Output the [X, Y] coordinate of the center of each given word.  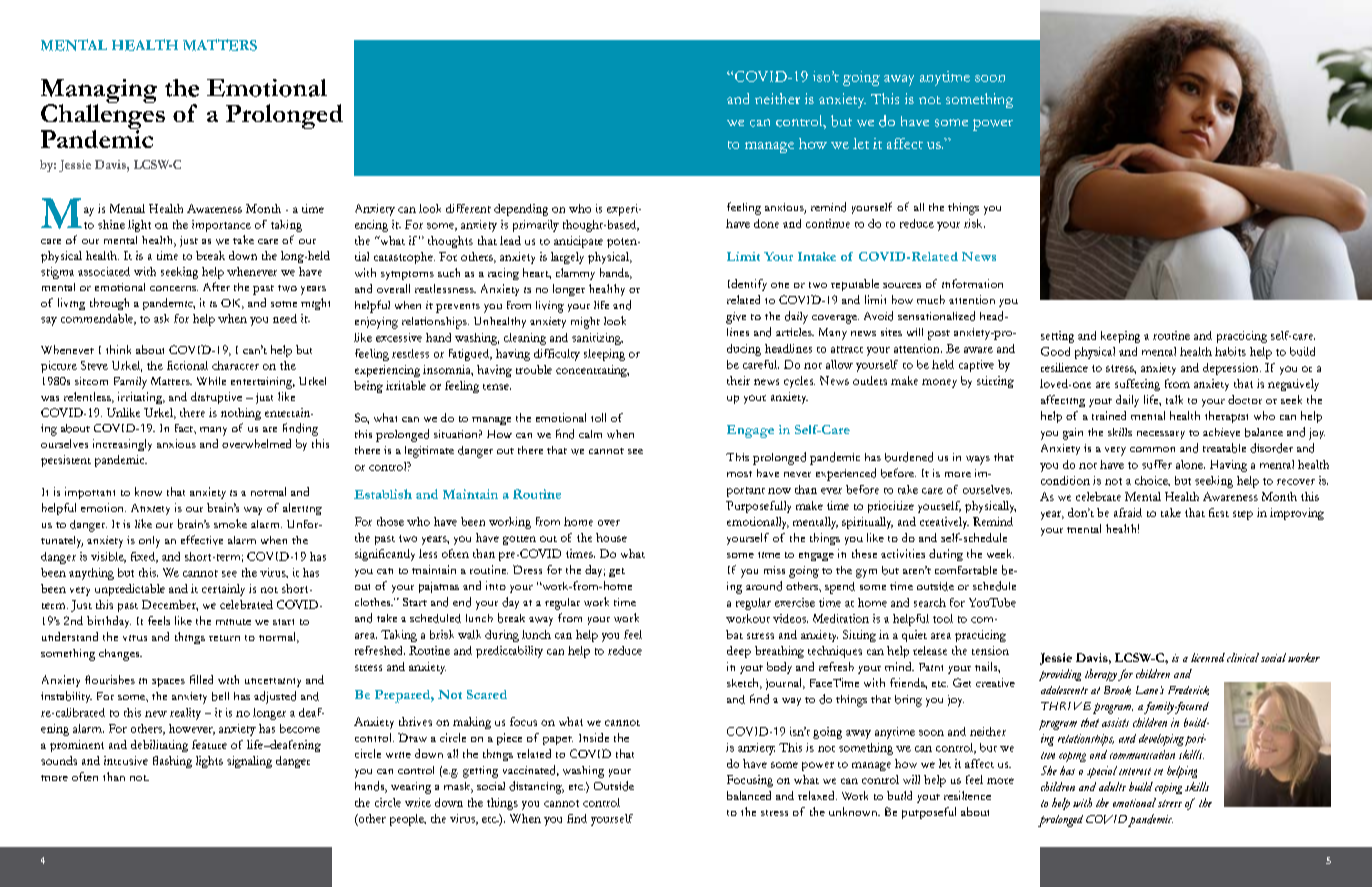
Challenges [103, 117]
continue [828, 223]
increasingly [122, 445]
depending [521, 210]
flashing [172, 762]
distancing [536, 787]
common [1152, 449]
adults [1112, 786]
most [739, 474]
